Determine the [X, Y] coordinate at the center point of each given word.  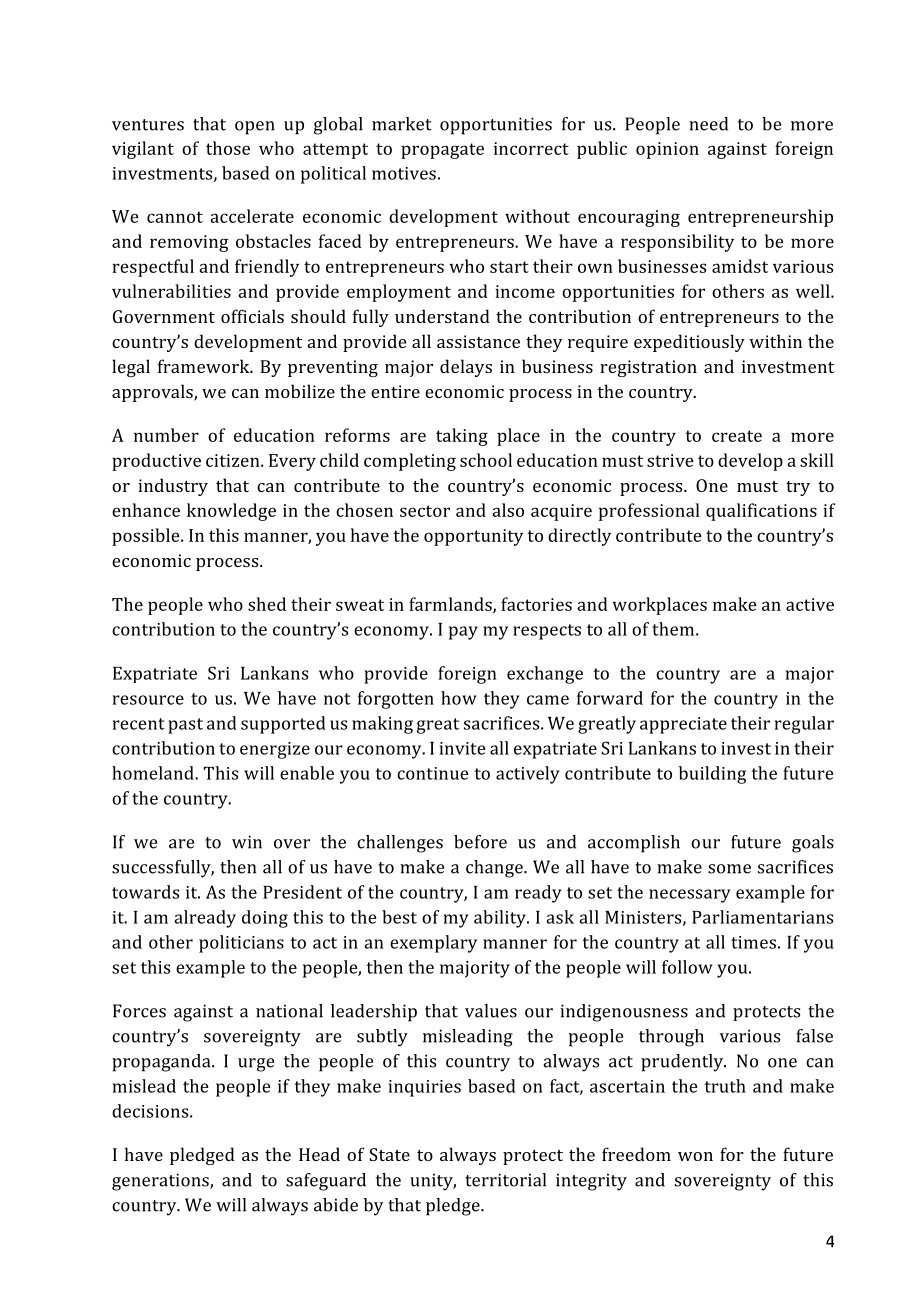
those [228, 148]
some [729, 869]
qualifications [761, 512]
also [508, 510]
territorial [505, 1180]
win [247, 842]
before [480, 842]
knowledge [231, 512]
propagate [442, 151]
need [708, 124]
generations [161, 1182]
